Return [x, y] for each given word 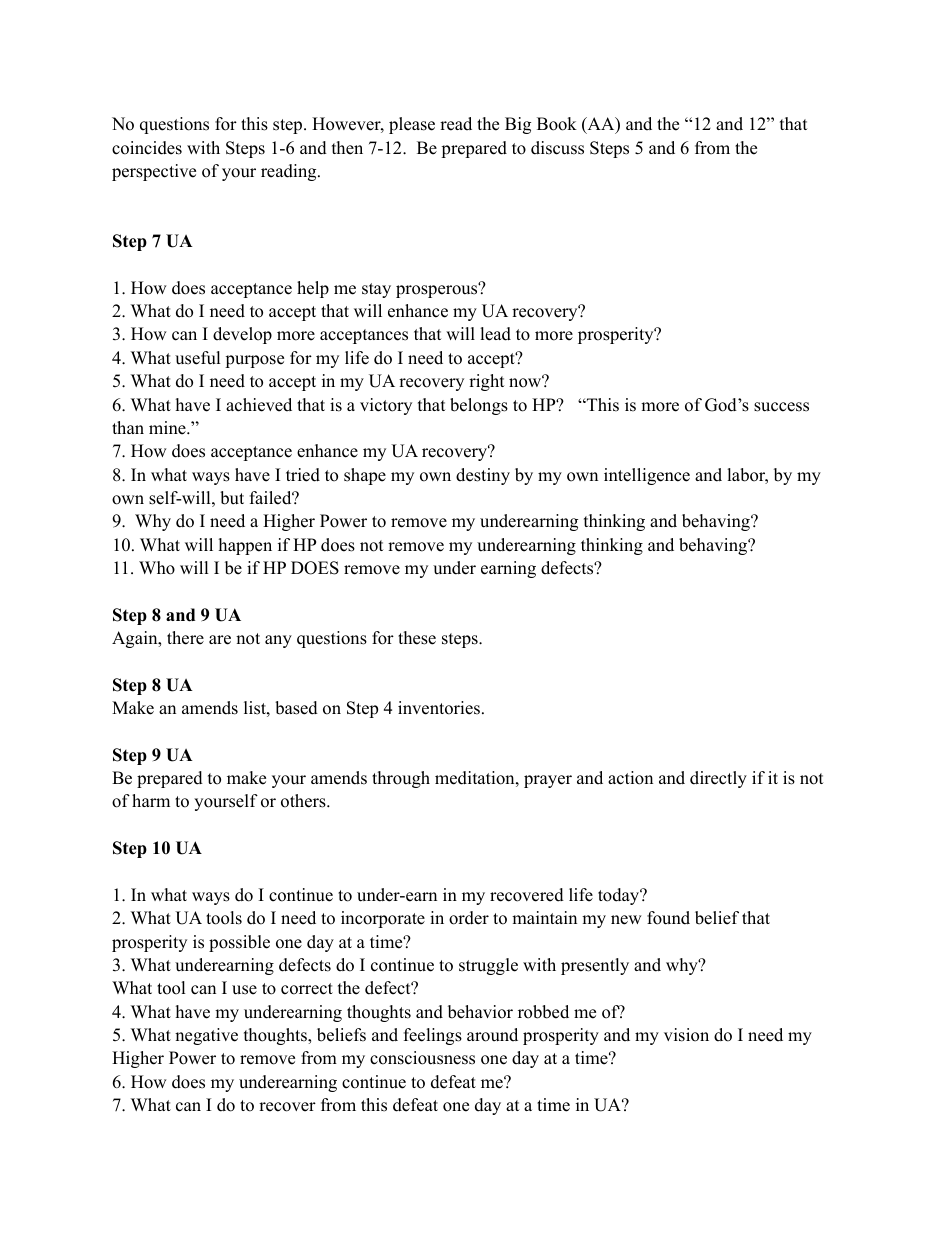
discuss [557, 148]
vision [686, 1035]
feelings [433, 1036]
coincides [147, 148]
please [412, 125]
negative [206, 1036]
